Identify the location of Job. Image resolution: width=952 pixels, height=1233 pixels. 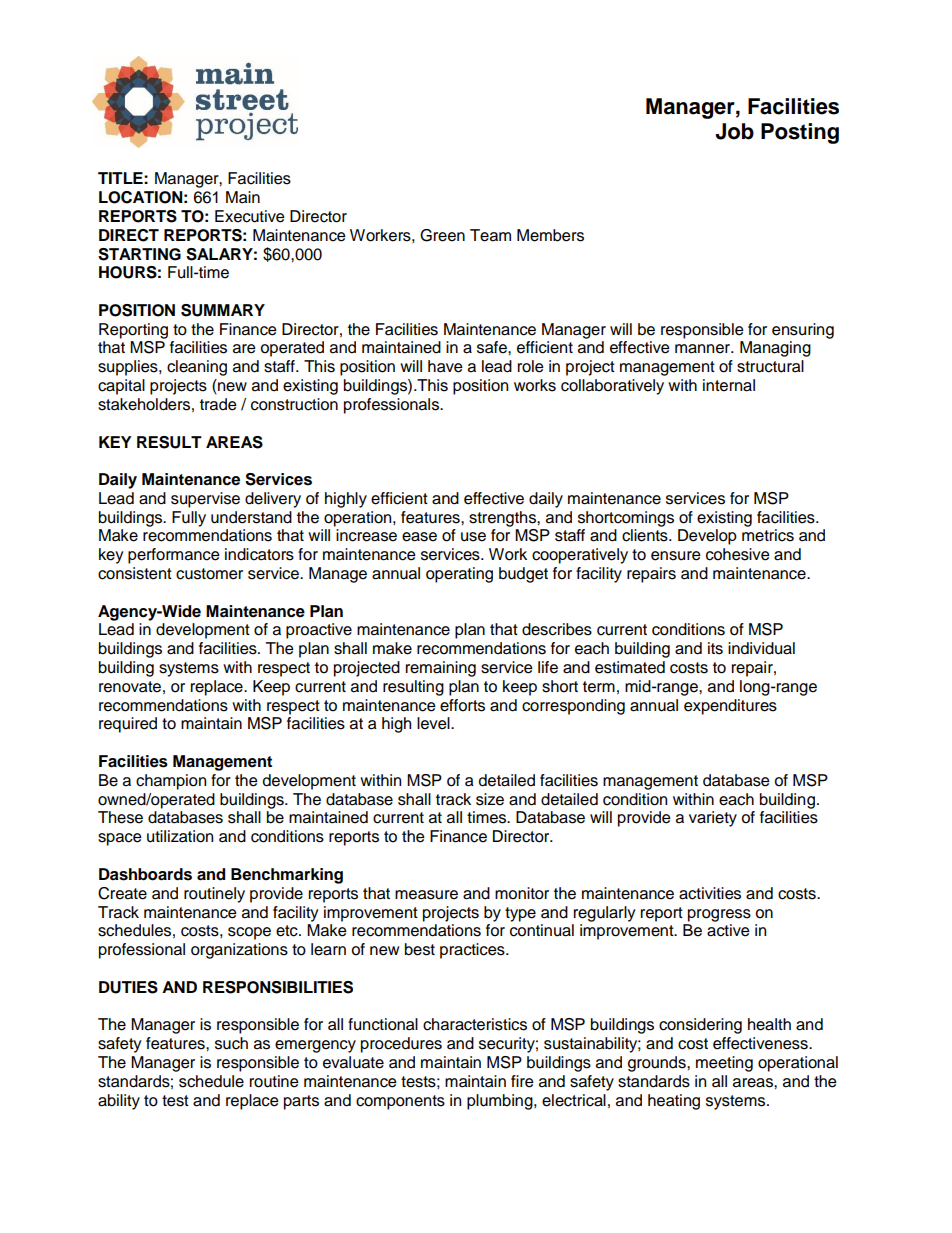
(734, 131).
